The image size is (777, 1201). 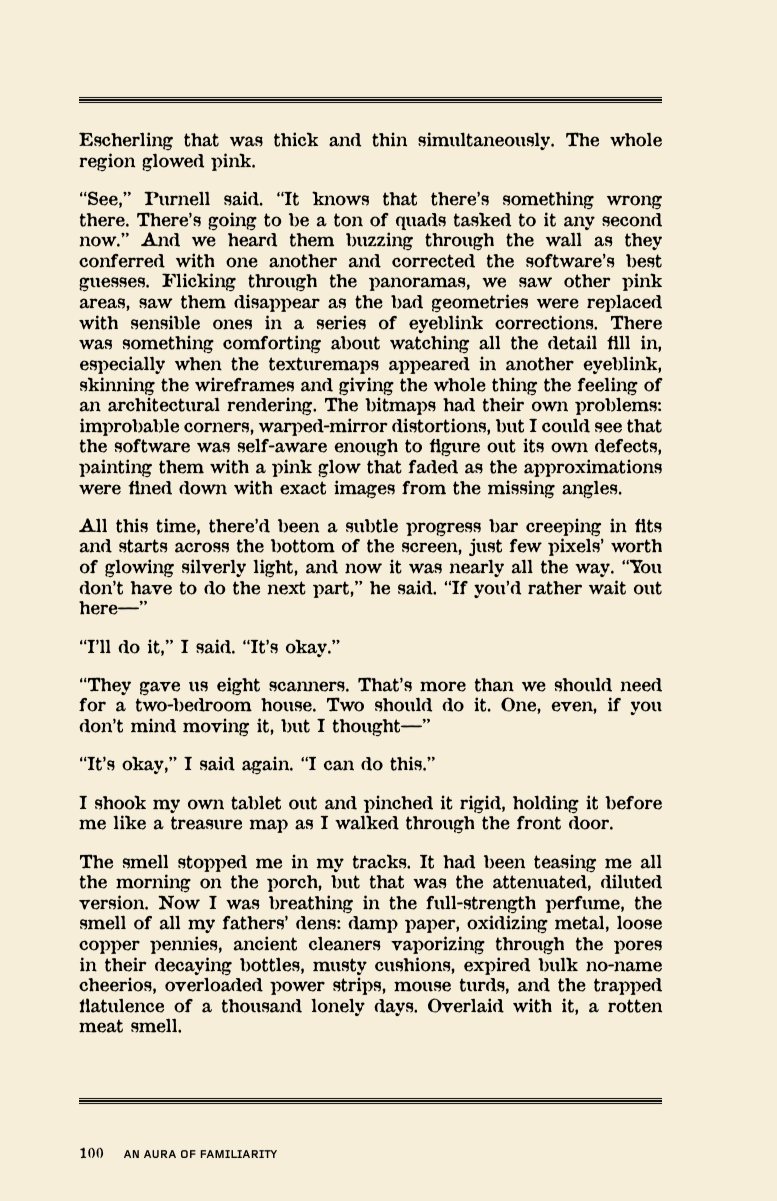 What do you see at coordinates (340, 198) in the document?
I see `knows` at bounding box center [340, 198].
